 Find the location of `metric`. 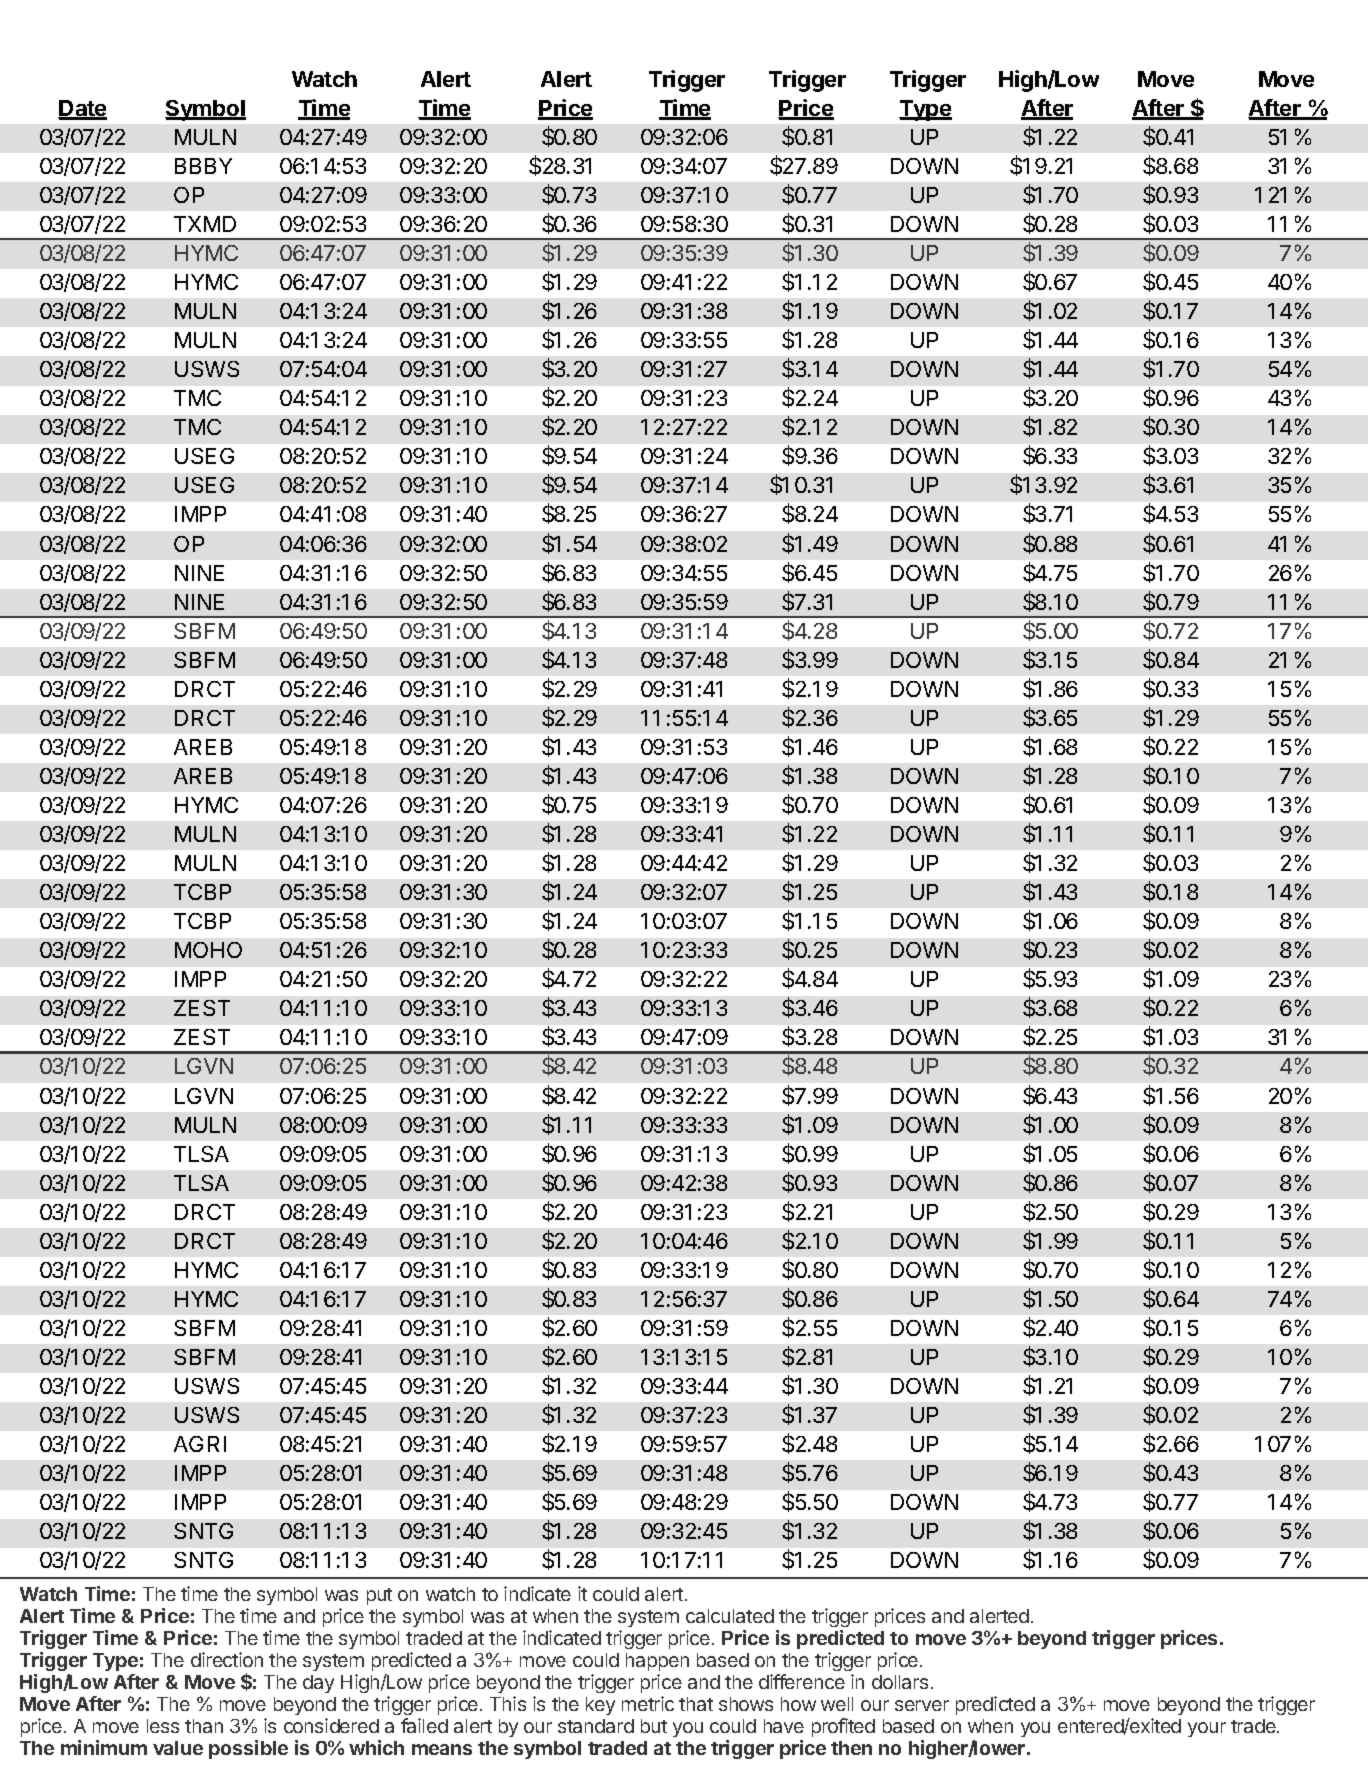

metric is located at coordinates (648, 1703).
